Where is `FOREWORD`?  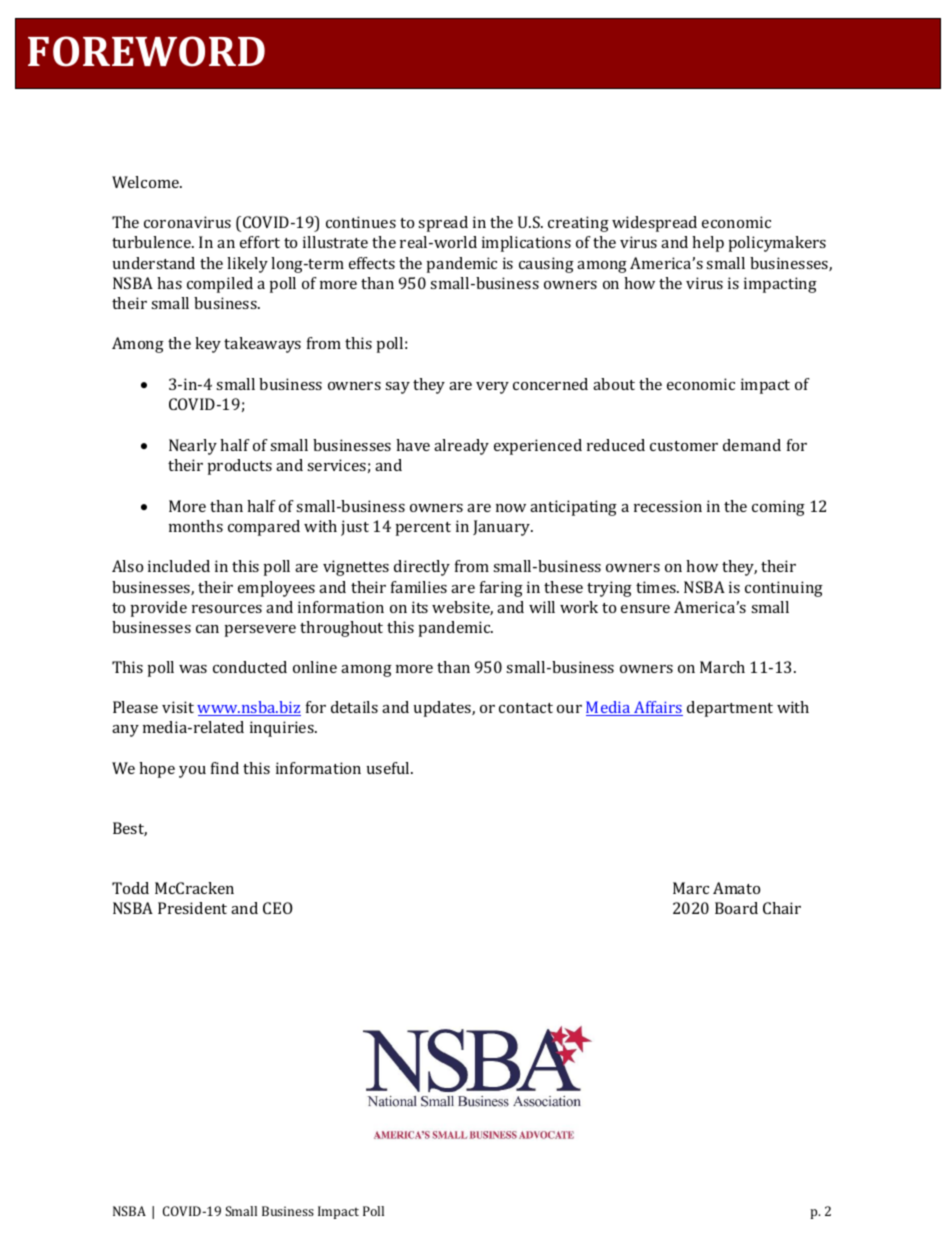 FOREWORD is located at coordinates (146, 51).
